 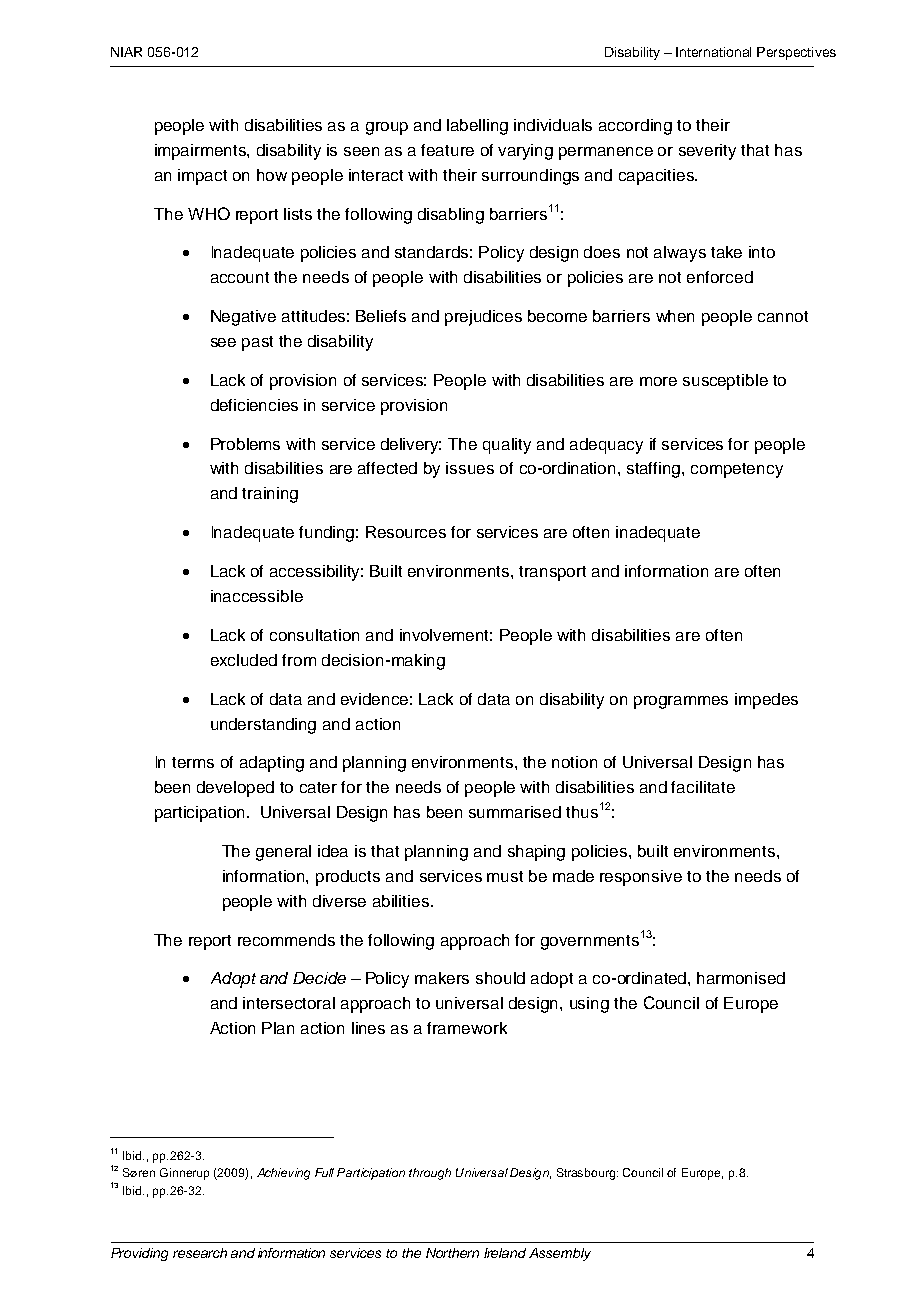 I want to click on labelling, so click(x=477, y=127).
